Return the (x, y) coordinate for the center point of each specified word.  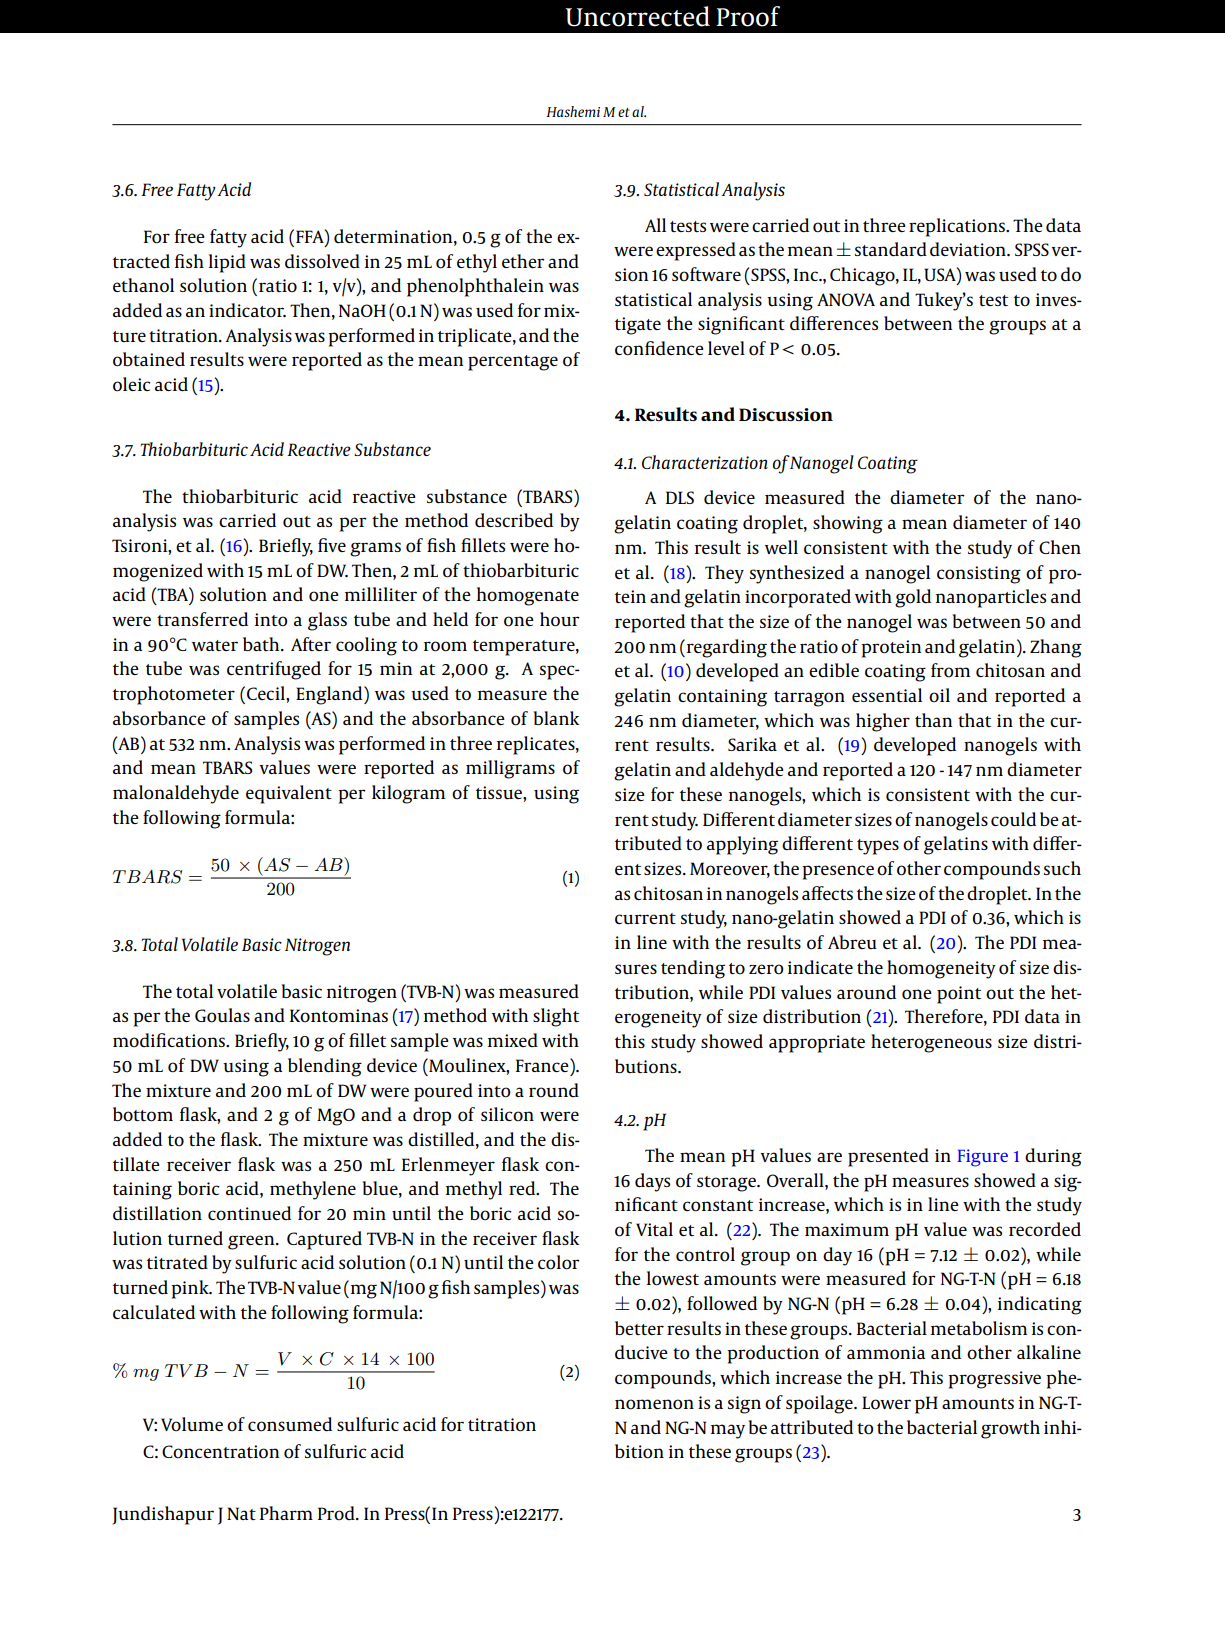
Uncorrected (637, 16)
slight (556, 1017)
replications (958, 227)
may (728, 1431)
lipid (227, 263)
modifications (170, 1040)
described (514, 520)
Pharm (286, 1513)
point (959, 995)
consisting (979, 575)
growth (1010, 1429)
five (332, 545)
